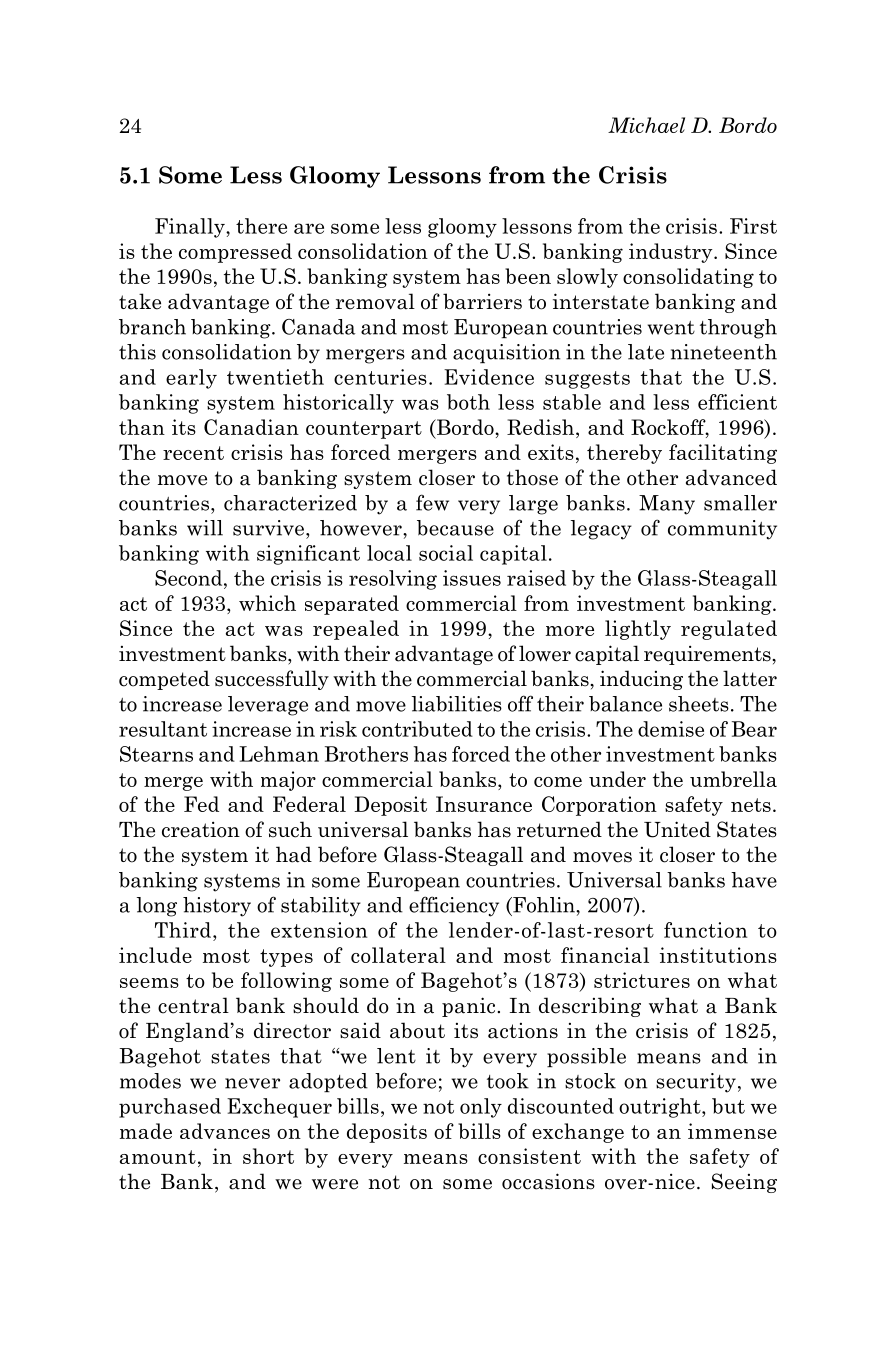 Image resolution: width=896 pixels, height=1354 pixels. What do you see at coordinates (646, 125) in the screenshot?
I see `Michael` at bounding box center [646, 125].
